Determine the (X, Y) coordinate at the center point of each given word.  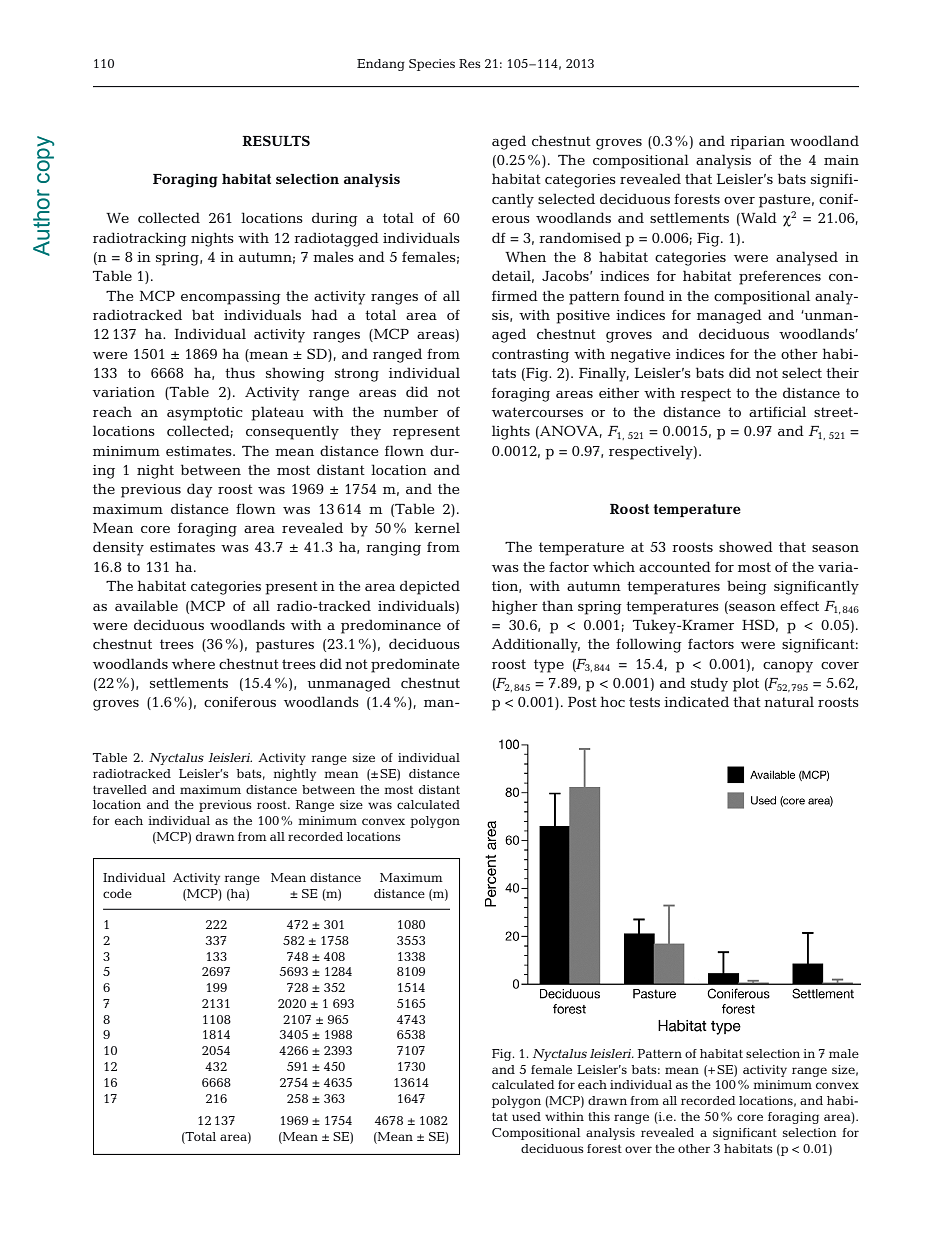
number (410, 411)
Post (582, 702)
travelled (120, 789)
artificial (777, 411)
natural (789, 701)
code (117, 893)
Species (432, 65)
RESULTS (276, 140)
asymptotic (205, 414)
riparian (757, 143)
